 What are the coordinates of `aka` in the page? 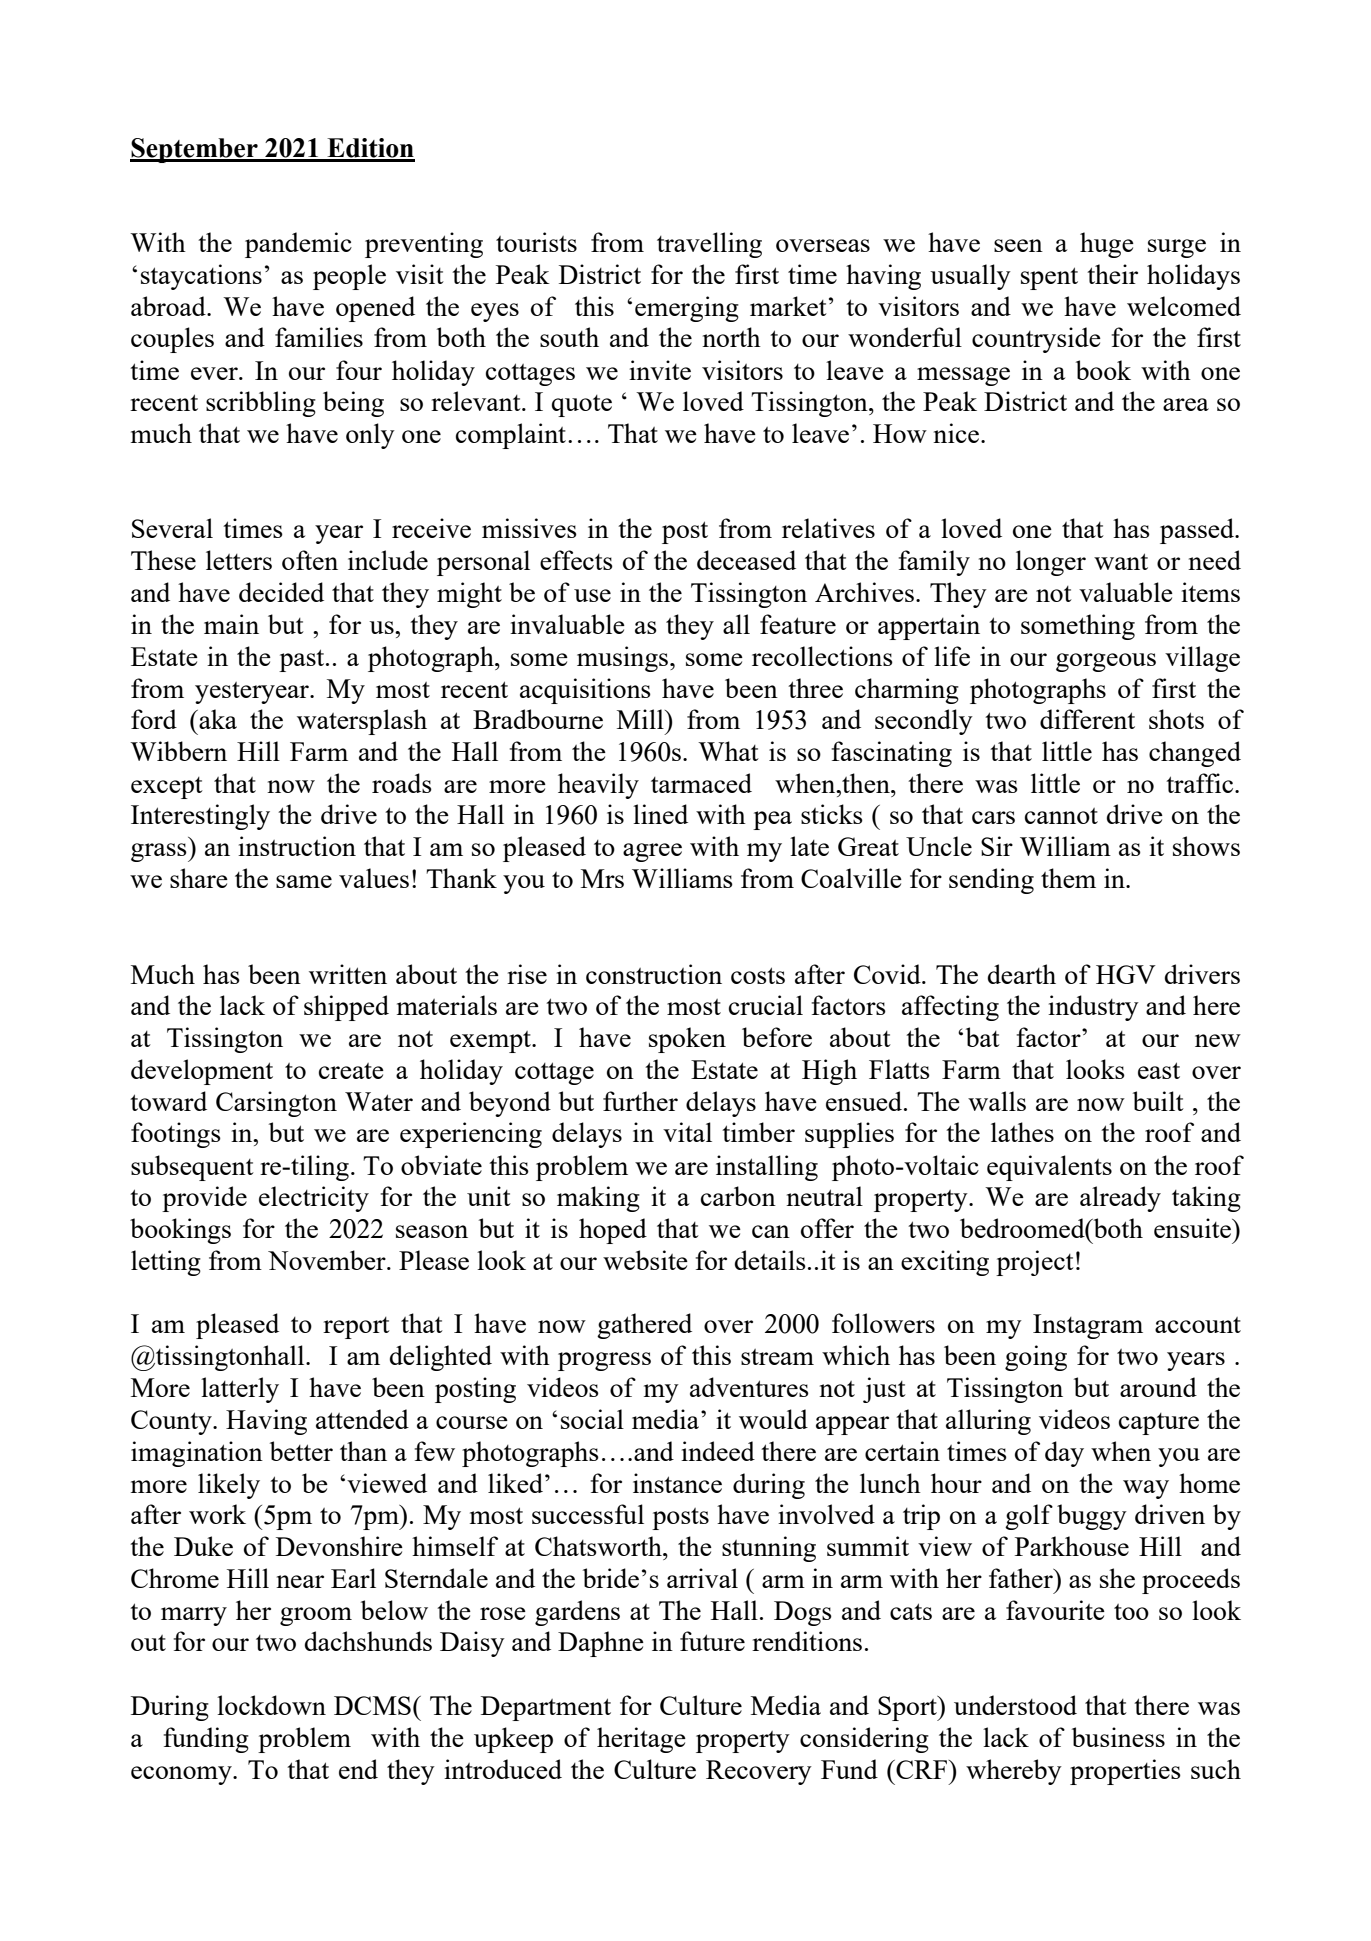 It's located at (217, 719).
